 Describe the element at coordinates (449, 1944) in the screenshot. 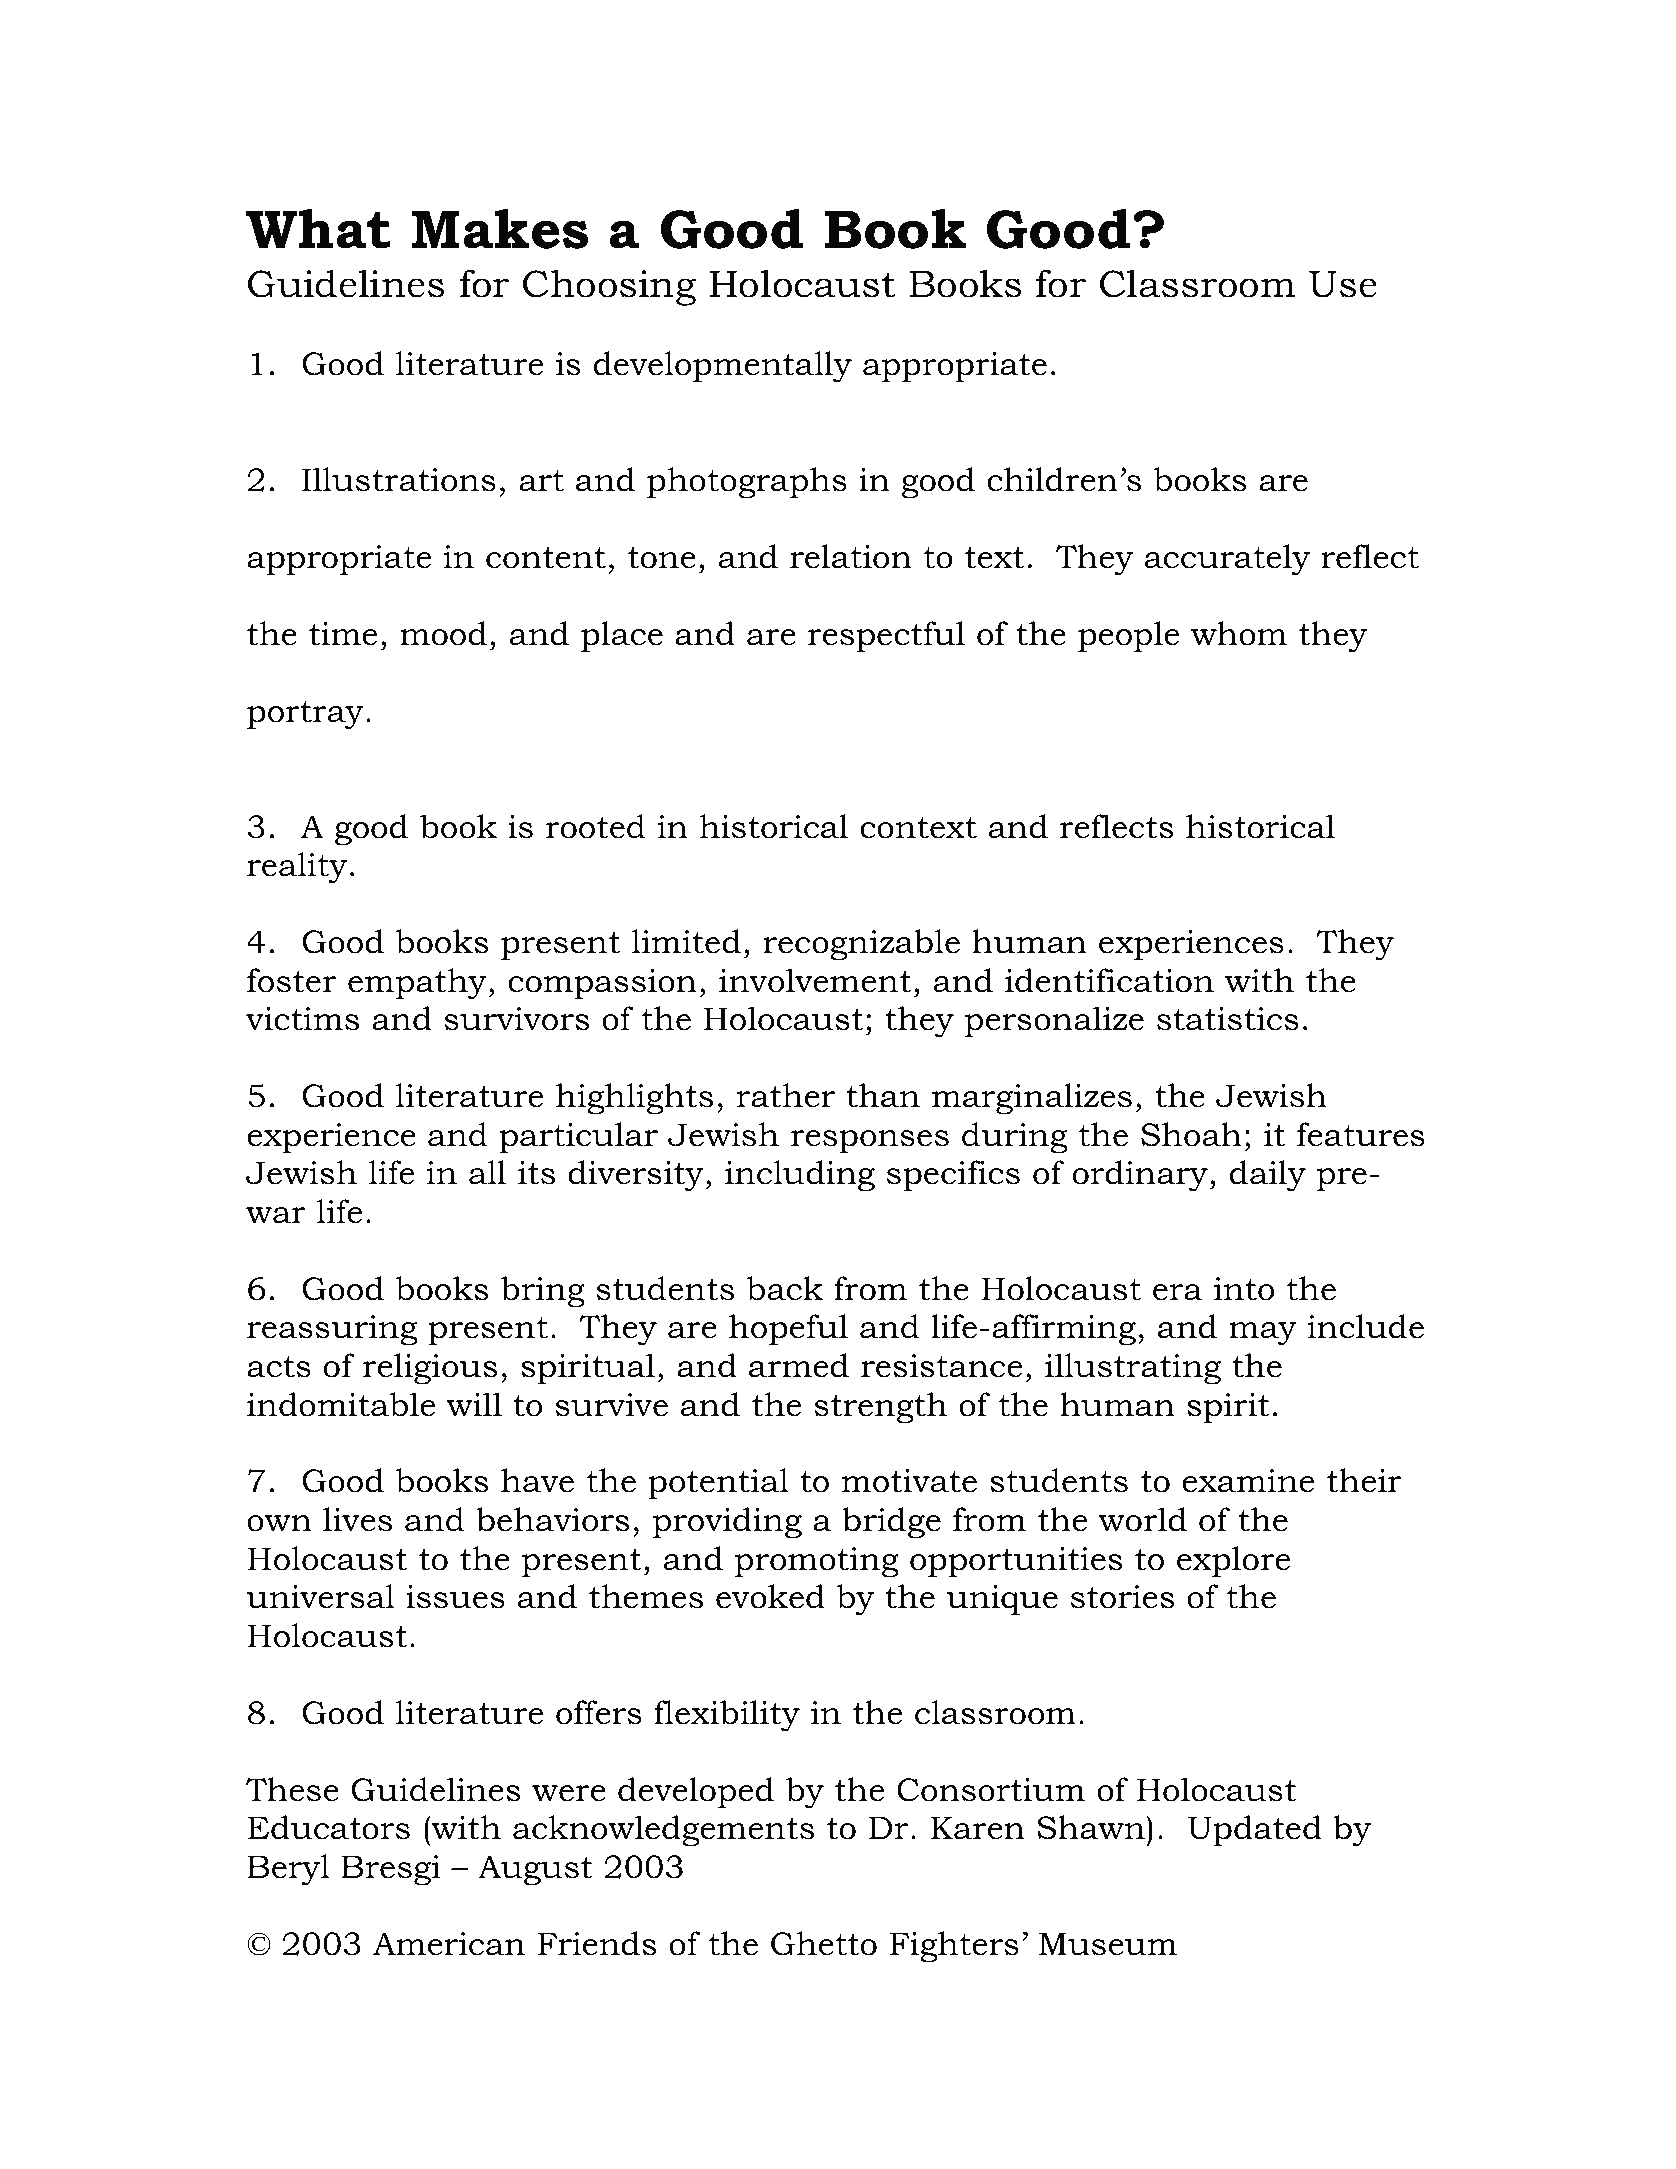

I see `American` at that location.
